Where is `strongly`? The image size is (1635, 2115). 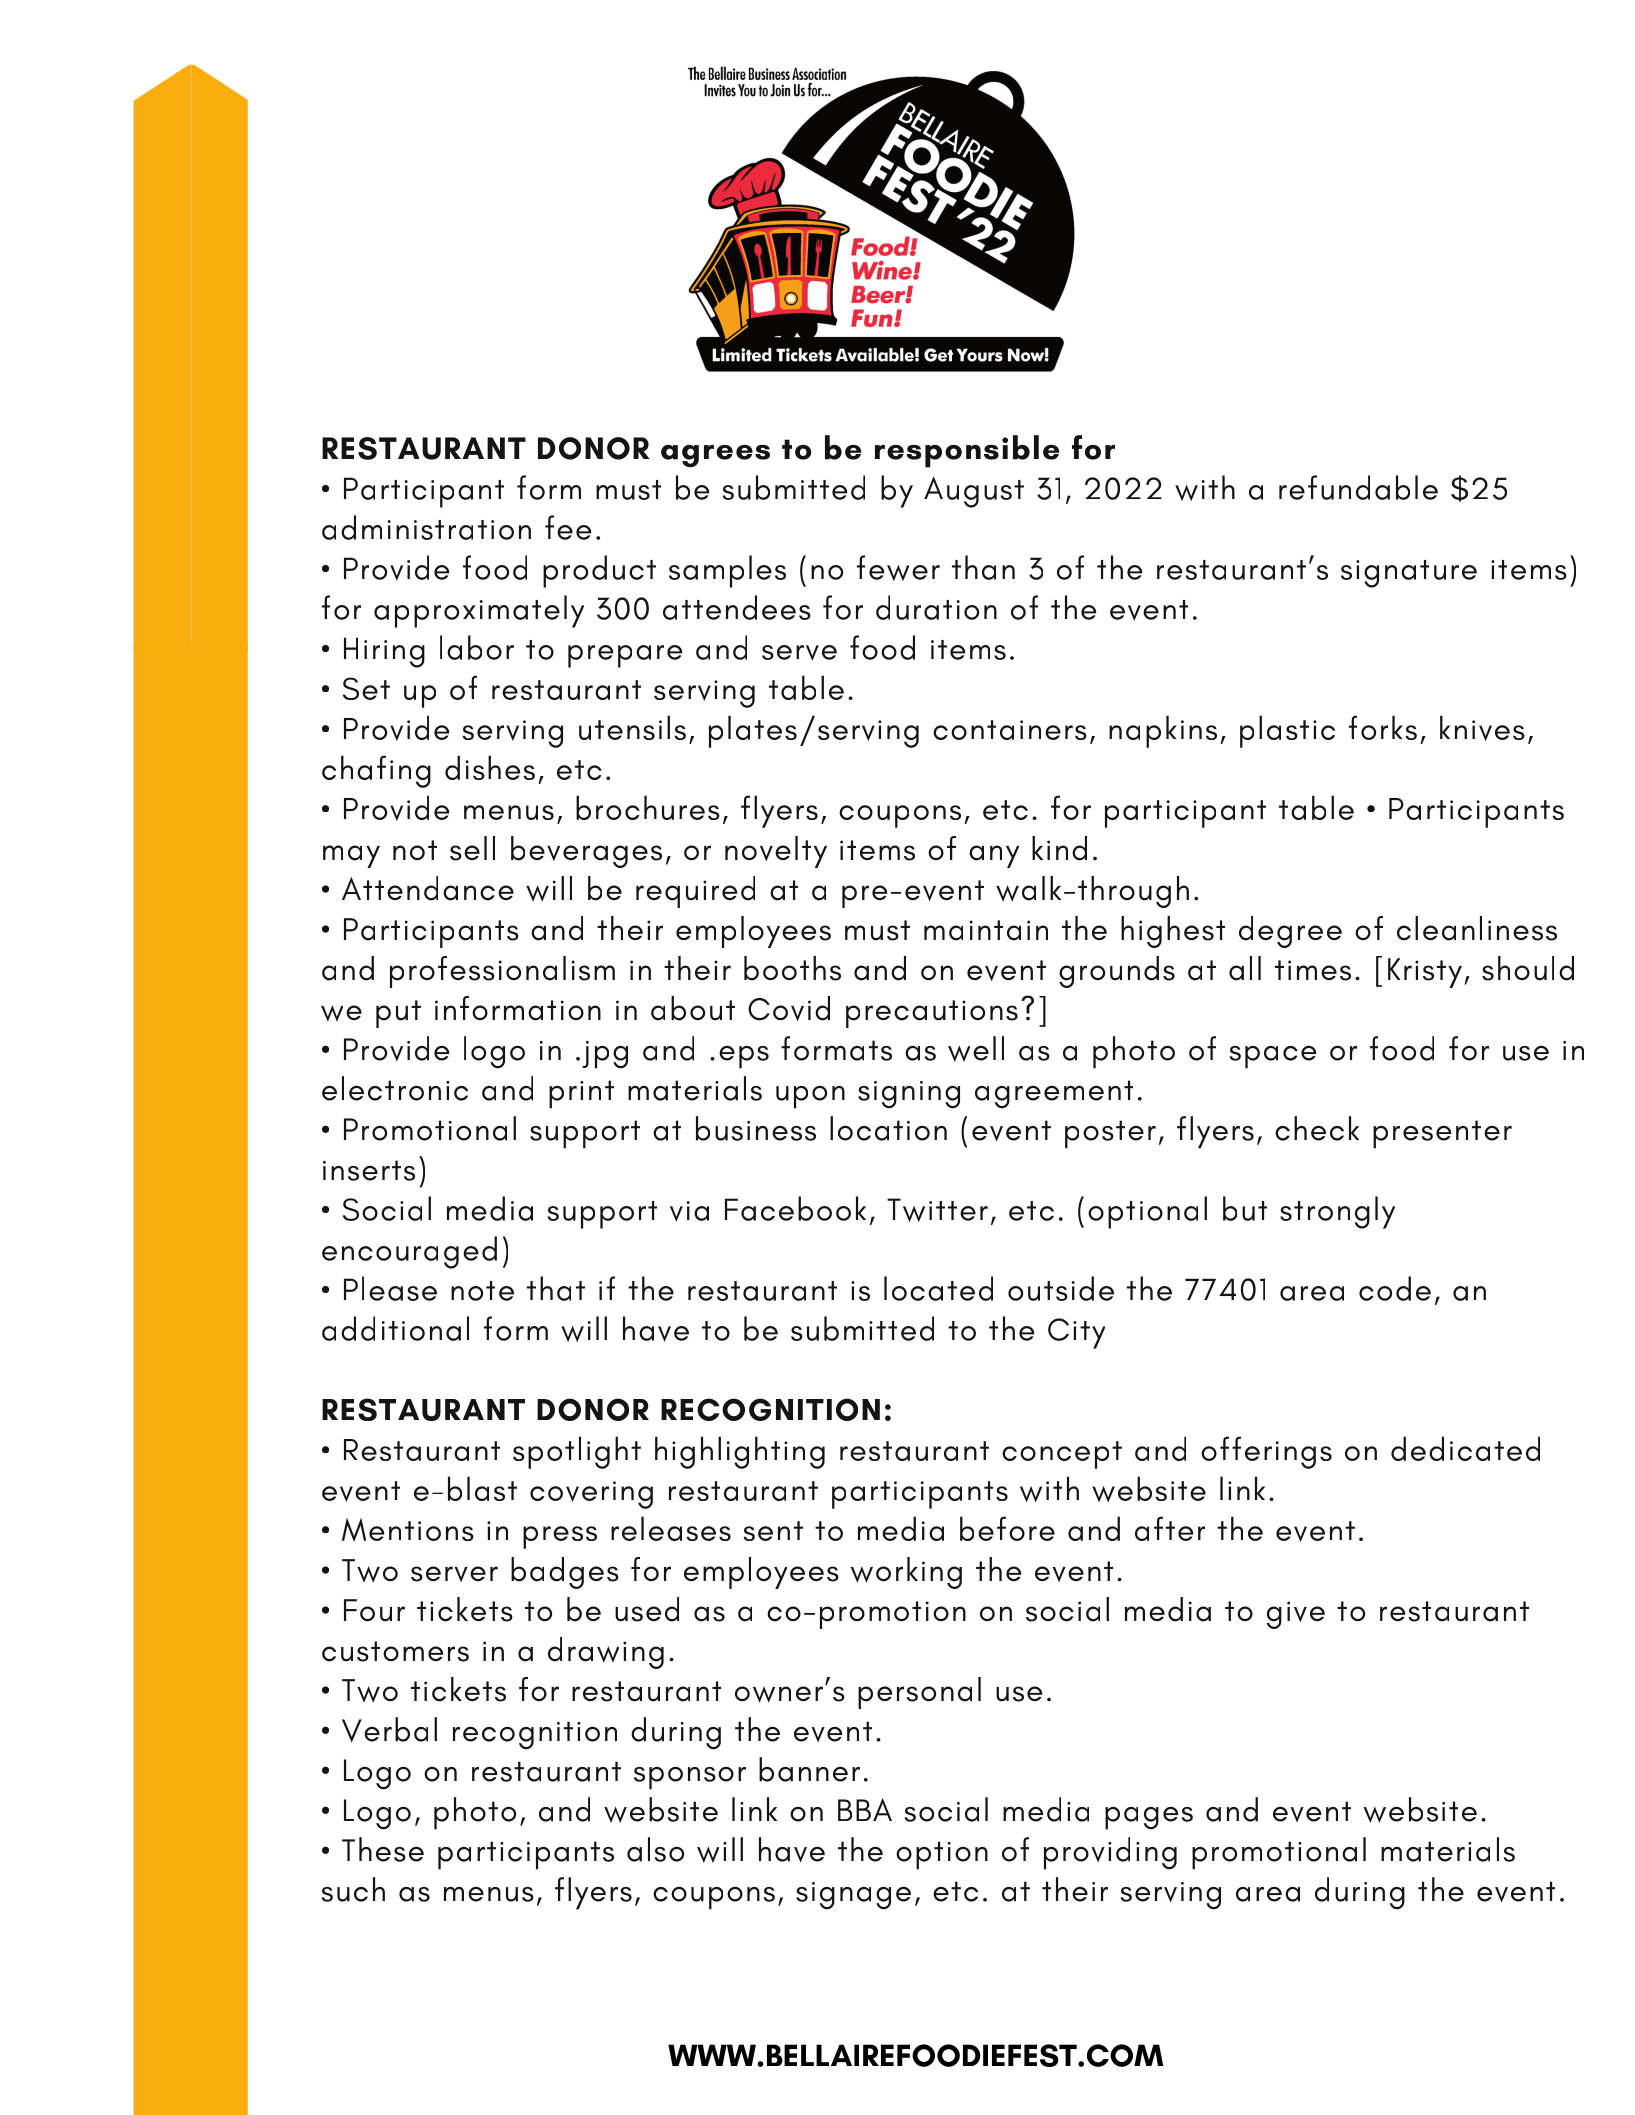 strongly is located at coordinates (1337, 1212).
